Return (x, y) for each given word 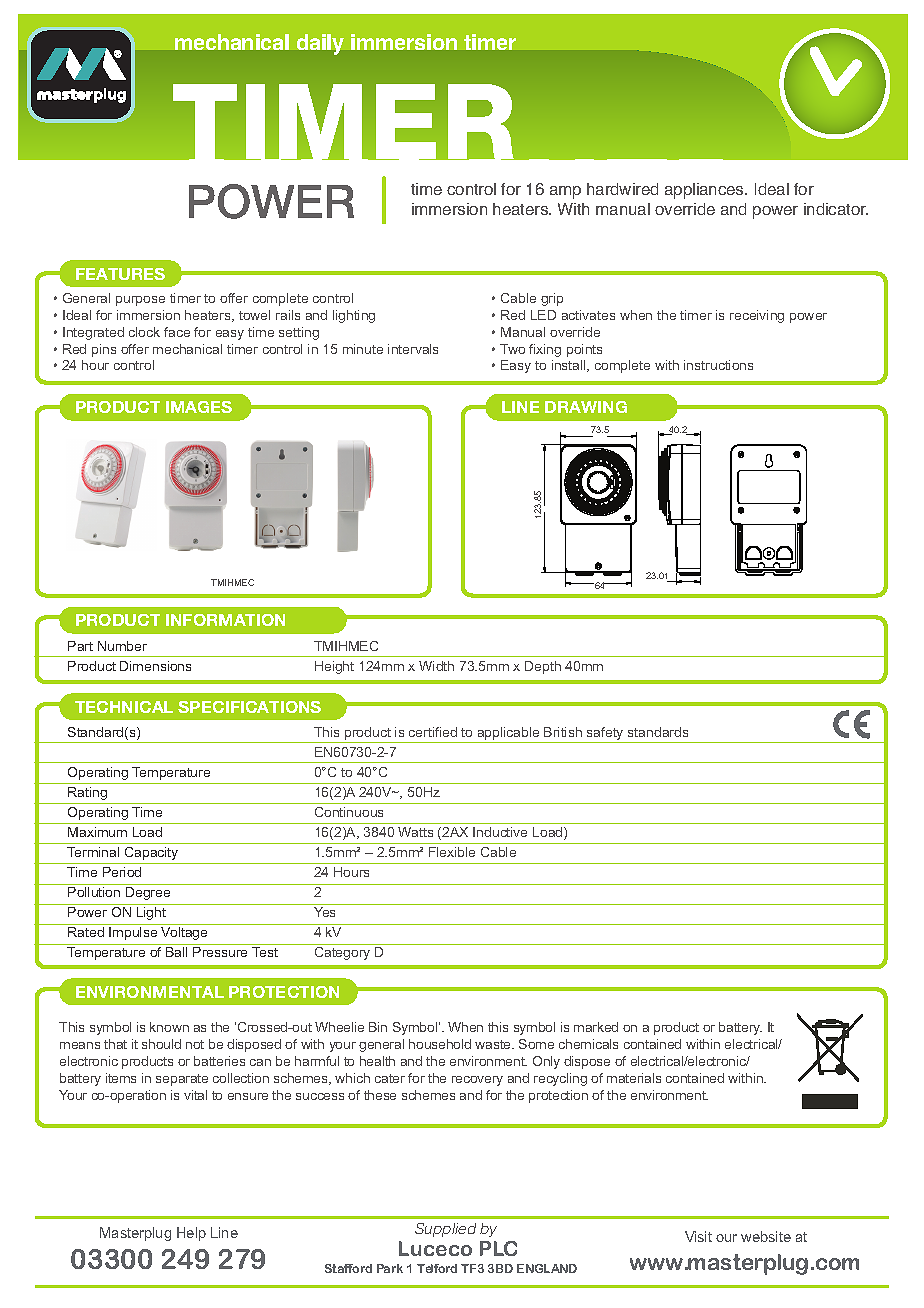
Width (436, 666)
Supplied (445, 1230)
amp (565, 192)
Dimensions (155, 666)
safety (605, 735)
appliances (705, 191)
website (766, 1236)
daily (320, 44)
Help (191, 1234)
